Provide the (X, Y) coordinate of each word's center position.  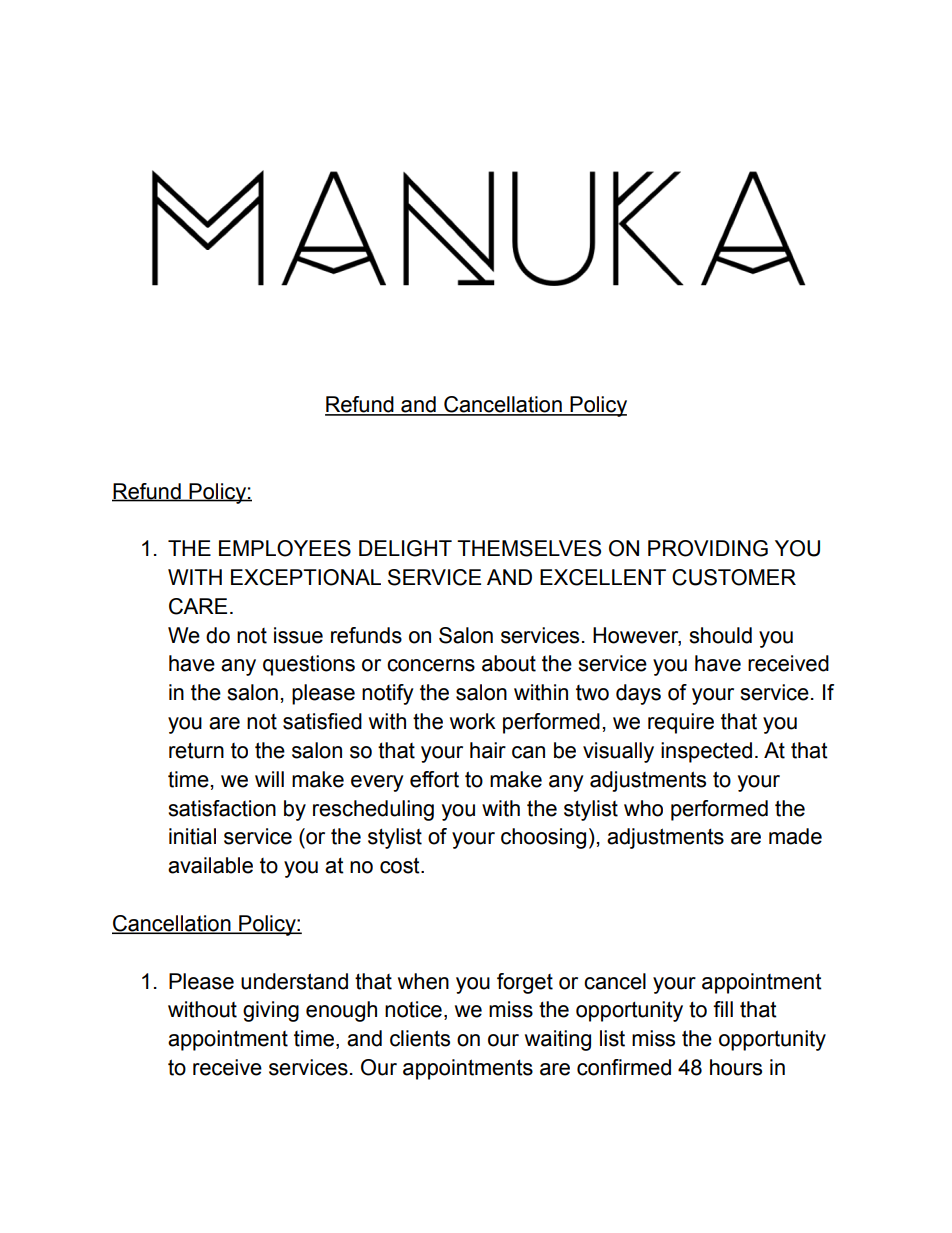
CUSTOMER (734, 577)
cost (401, 865)
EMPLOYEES (285, 548)
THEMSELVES (529, 548)
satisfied (322, 721)
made (795, 836)
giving (271, 1011)
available (210, 865)
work (473, 721)
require (681, 723)
